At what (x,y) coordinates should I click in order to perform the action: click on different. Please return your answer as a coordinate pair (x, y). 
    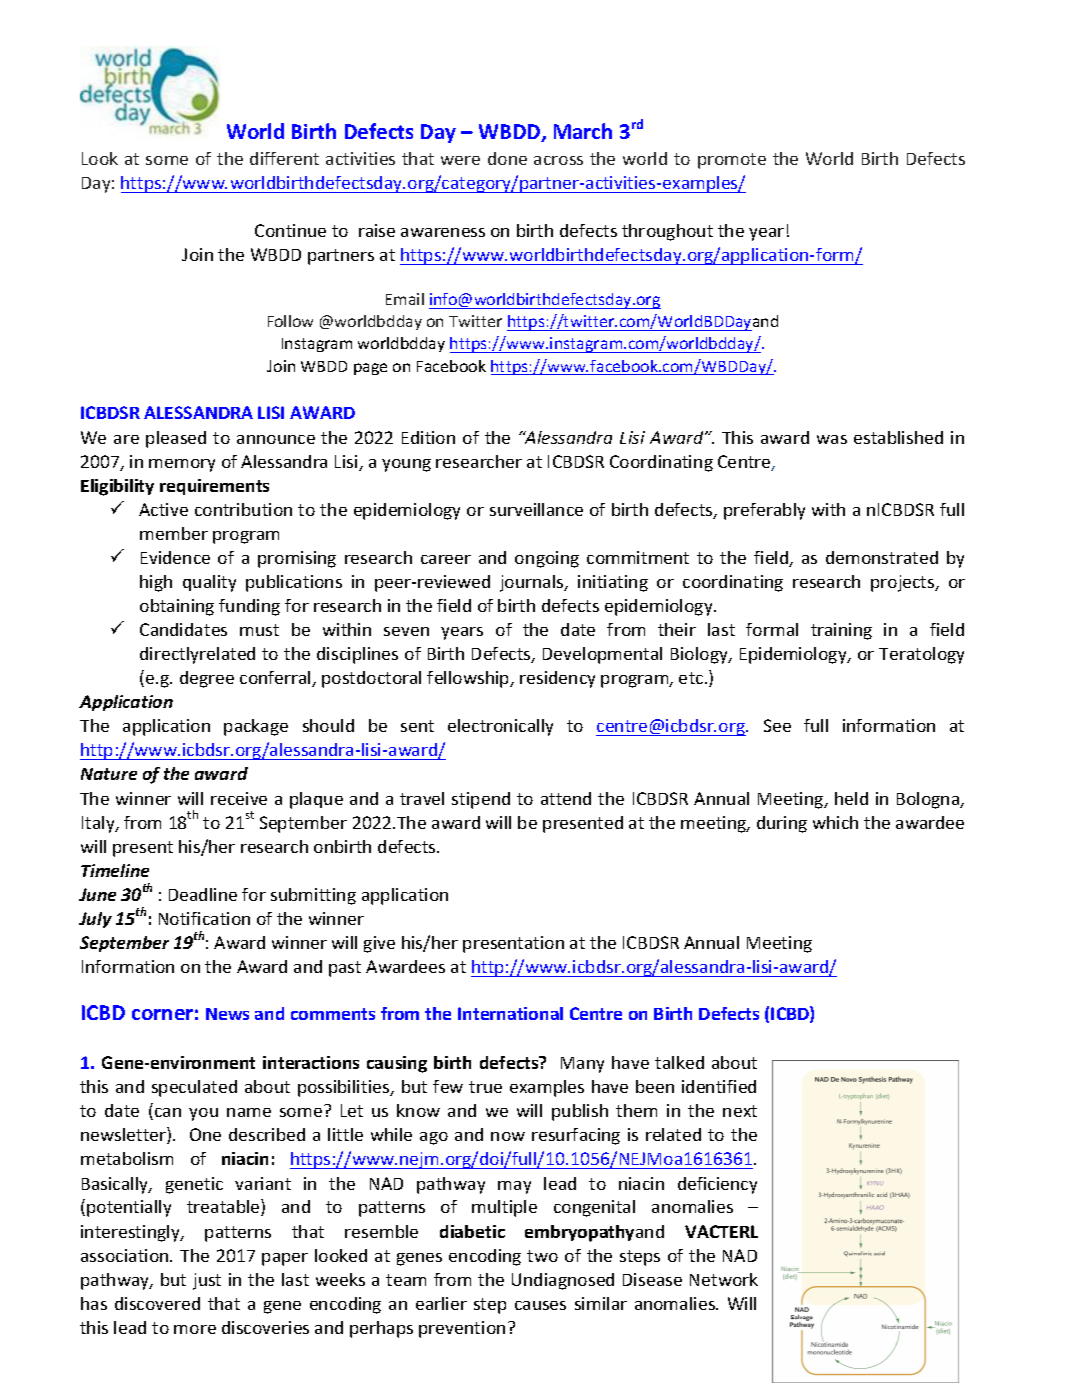
    Looking at the image, I should click on (284, 158).
